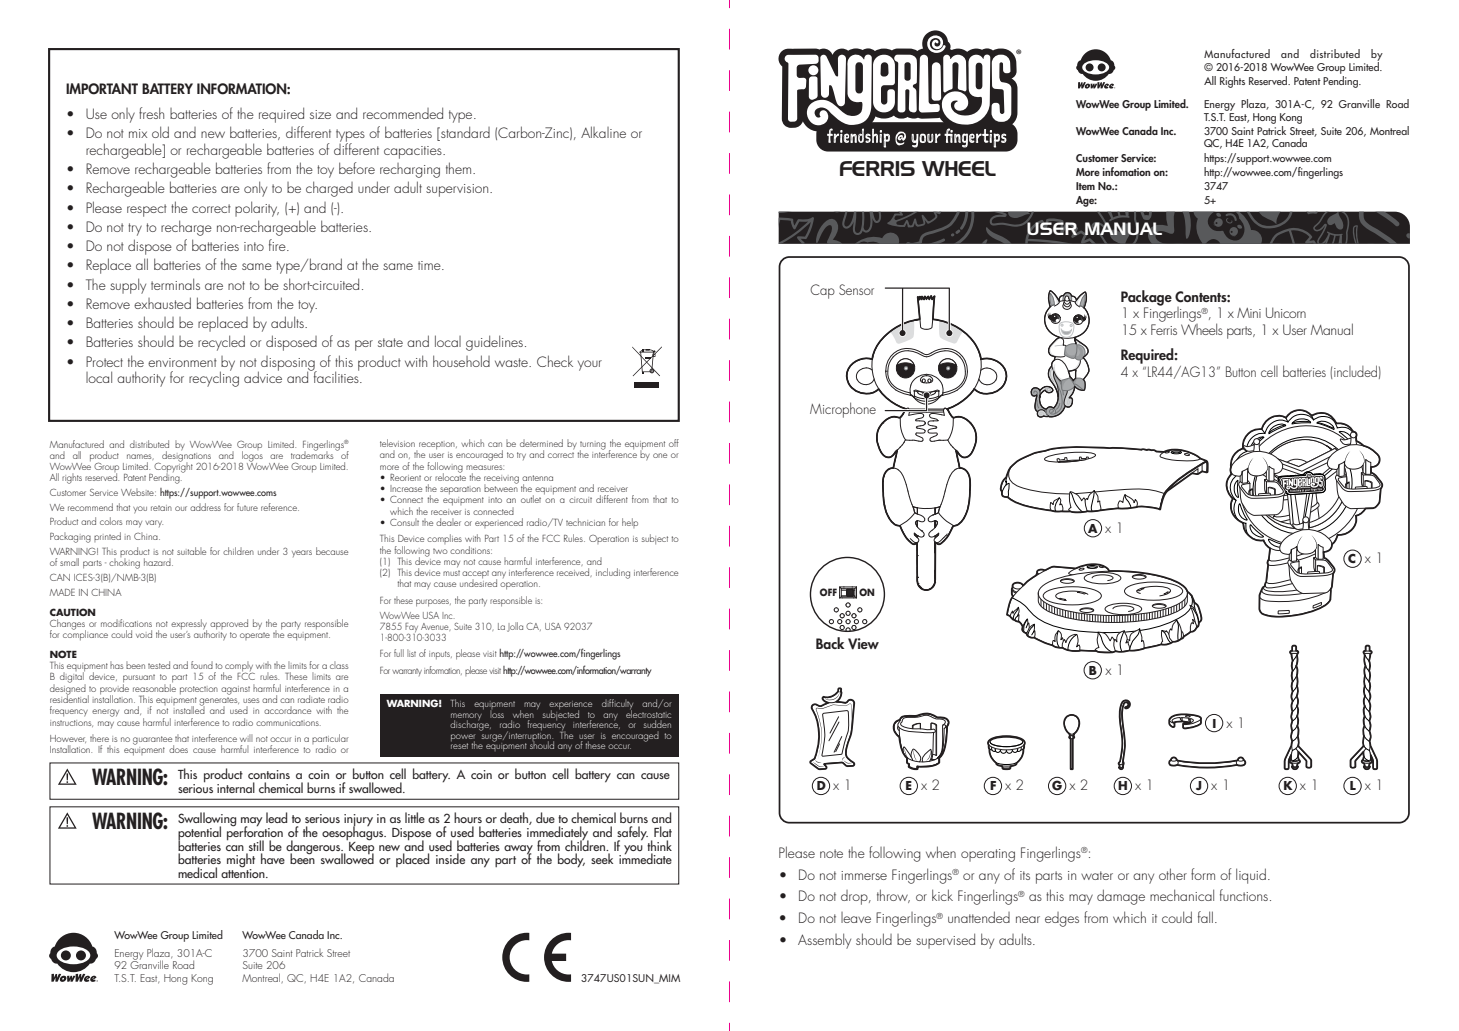 The width and height of the screenshot is (1459, 1031). What do you see at coordinates (515, 627) in the screenshot?
I see `Jolla` at bounding box center [515, 627].
